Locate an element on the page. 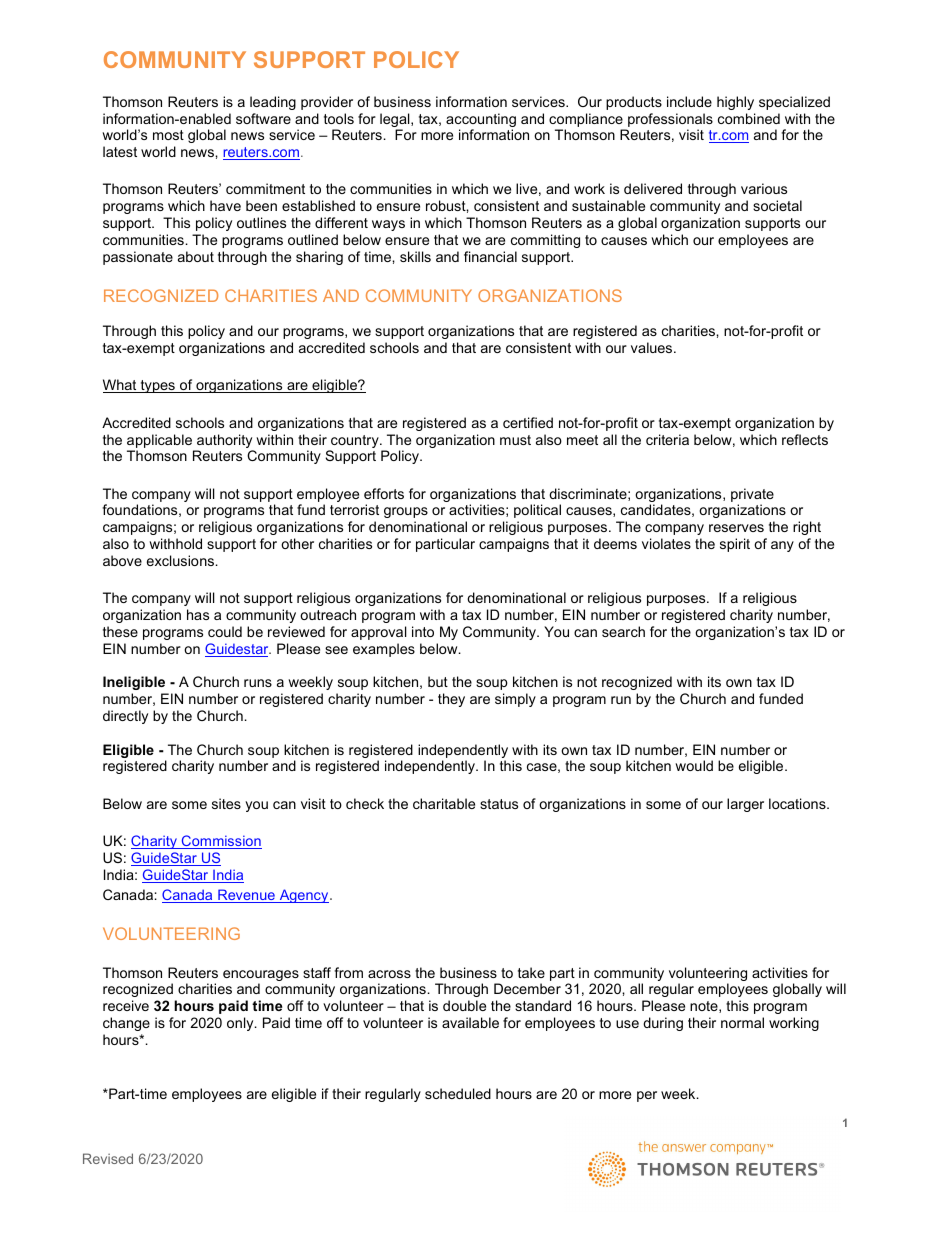 This image has height=1233, width=952. authority is located at coordinates (224, 442).
